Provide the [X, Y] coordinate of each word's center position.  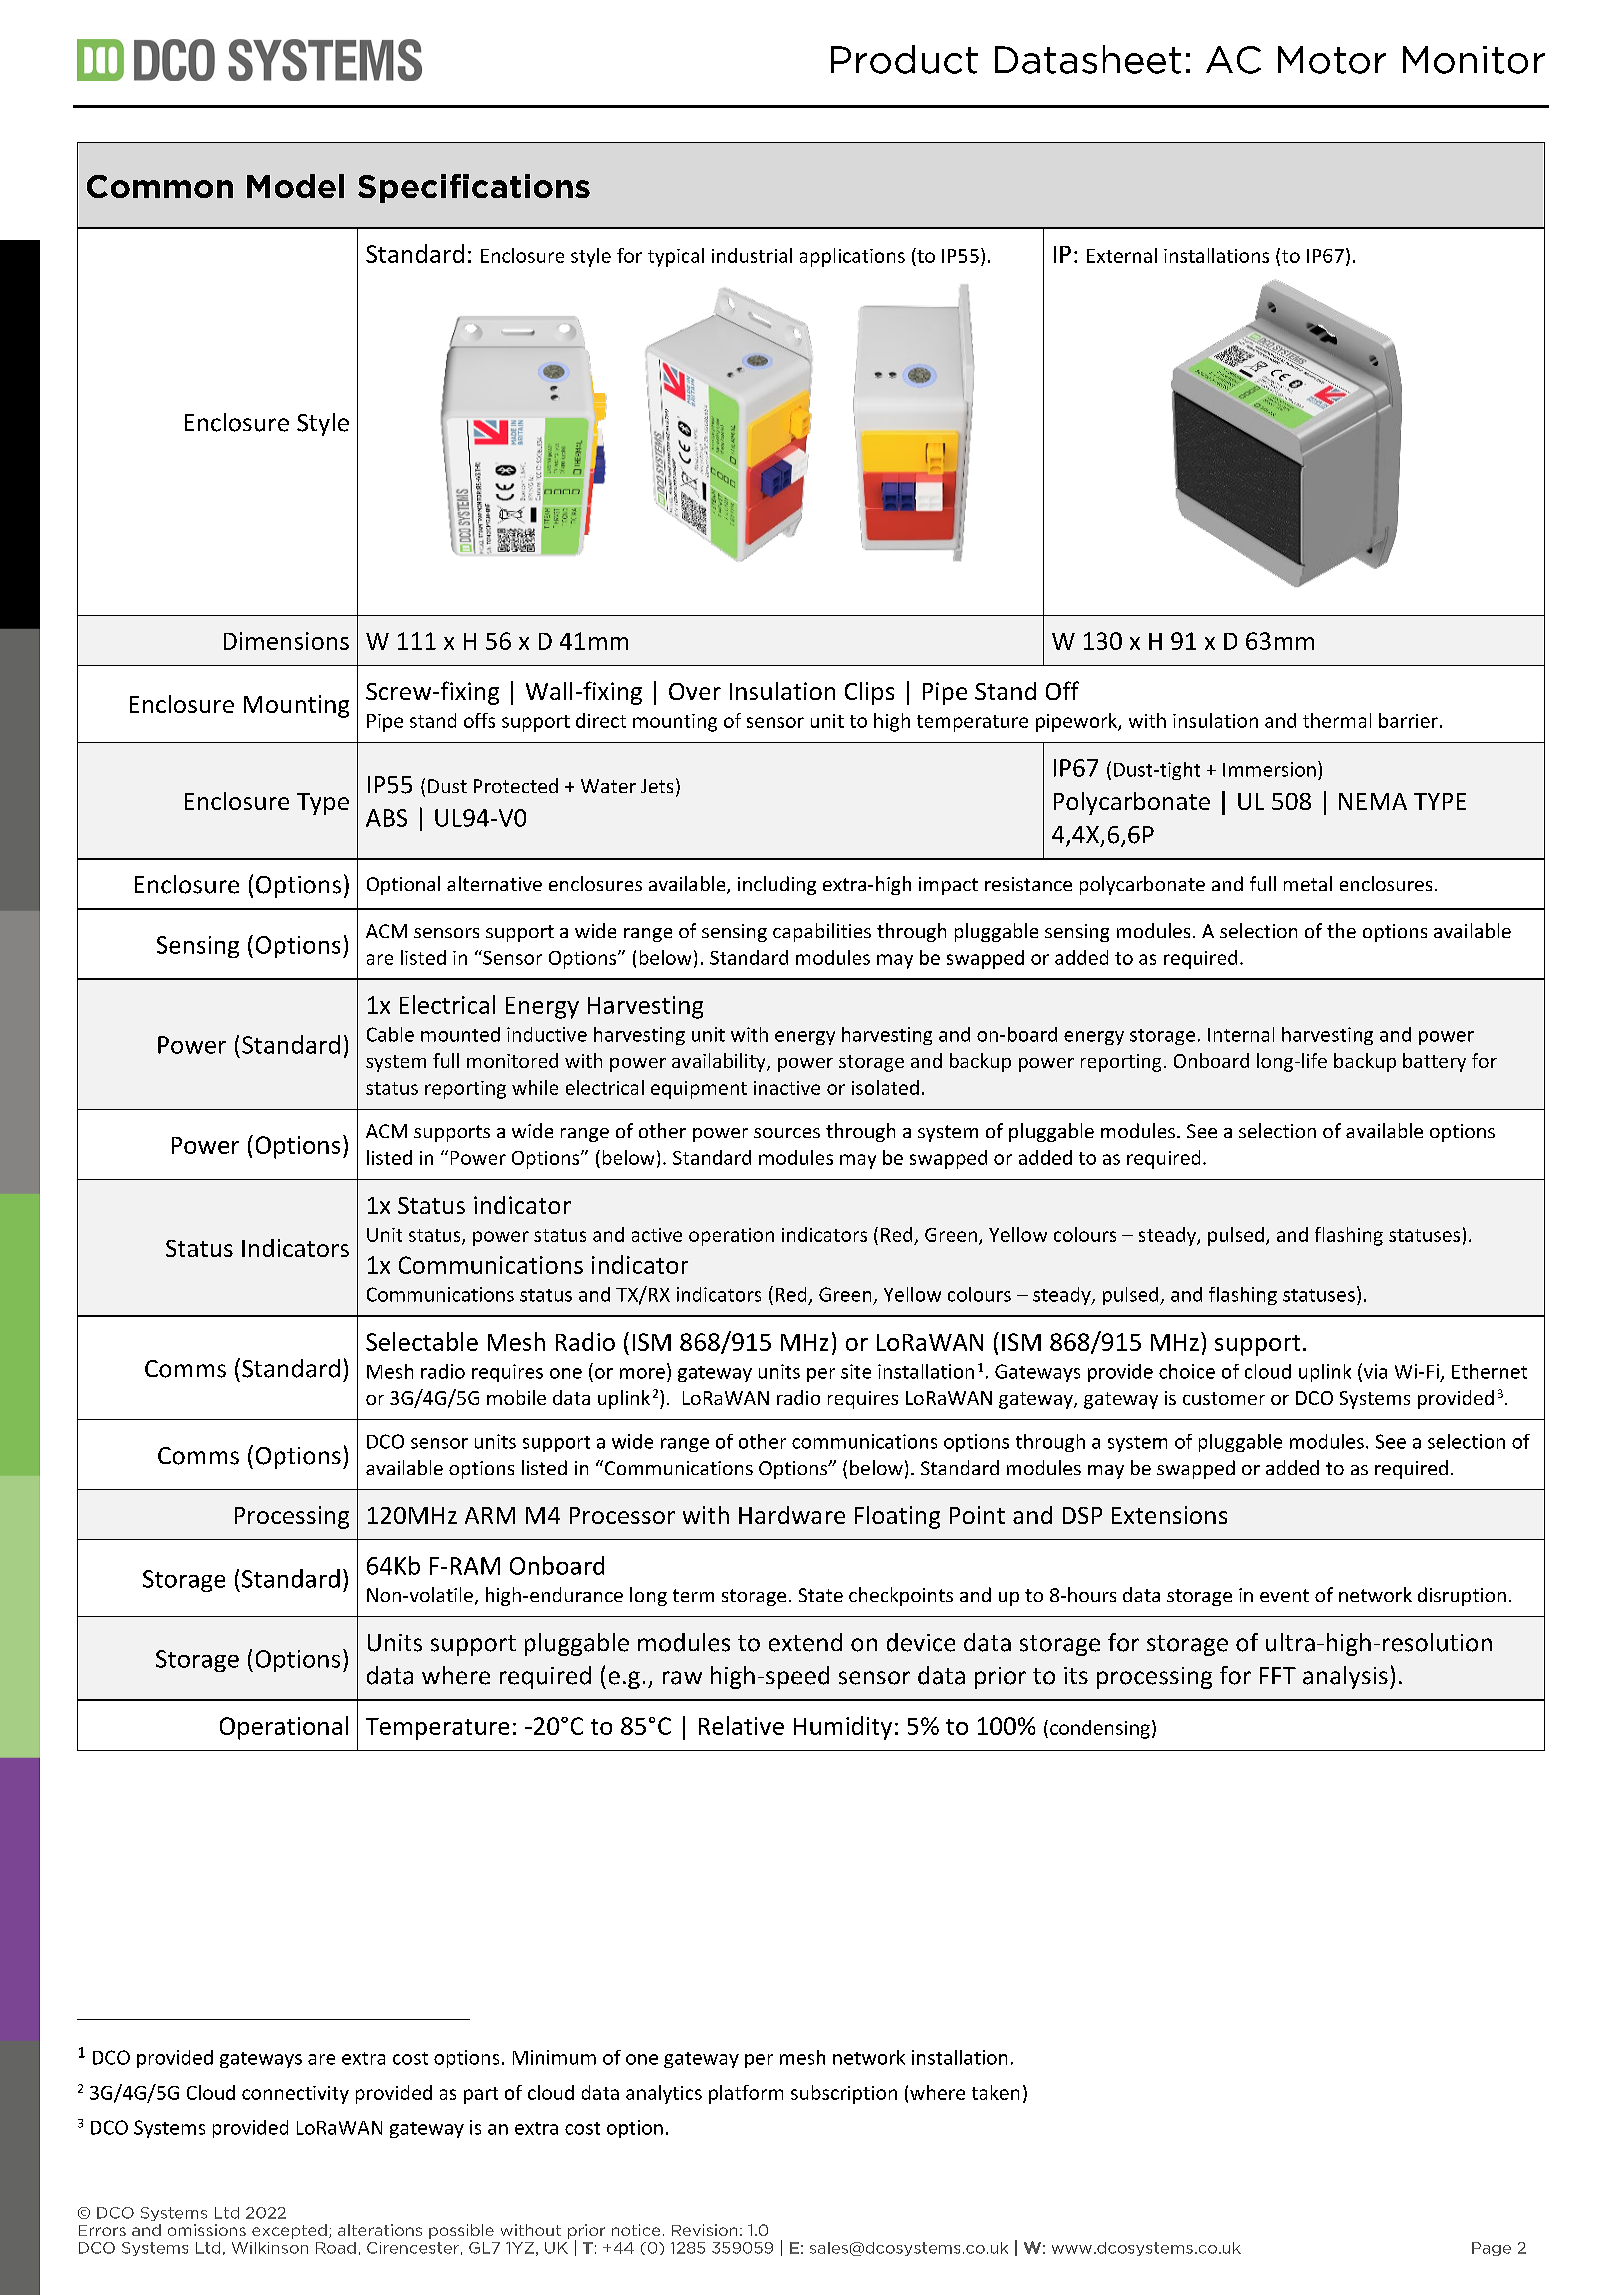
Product [904, 59]
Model [295, 186]
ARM [490, 1515]
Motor [1332, 60]
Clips [869, 693]
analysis [1345, 1677]
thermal [1337, 720]
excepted [289, 2231]
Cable [390, 1034]
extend [805, 1642]
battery [1434, 1062]
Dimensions [286, 641]
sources [787, 1133]
